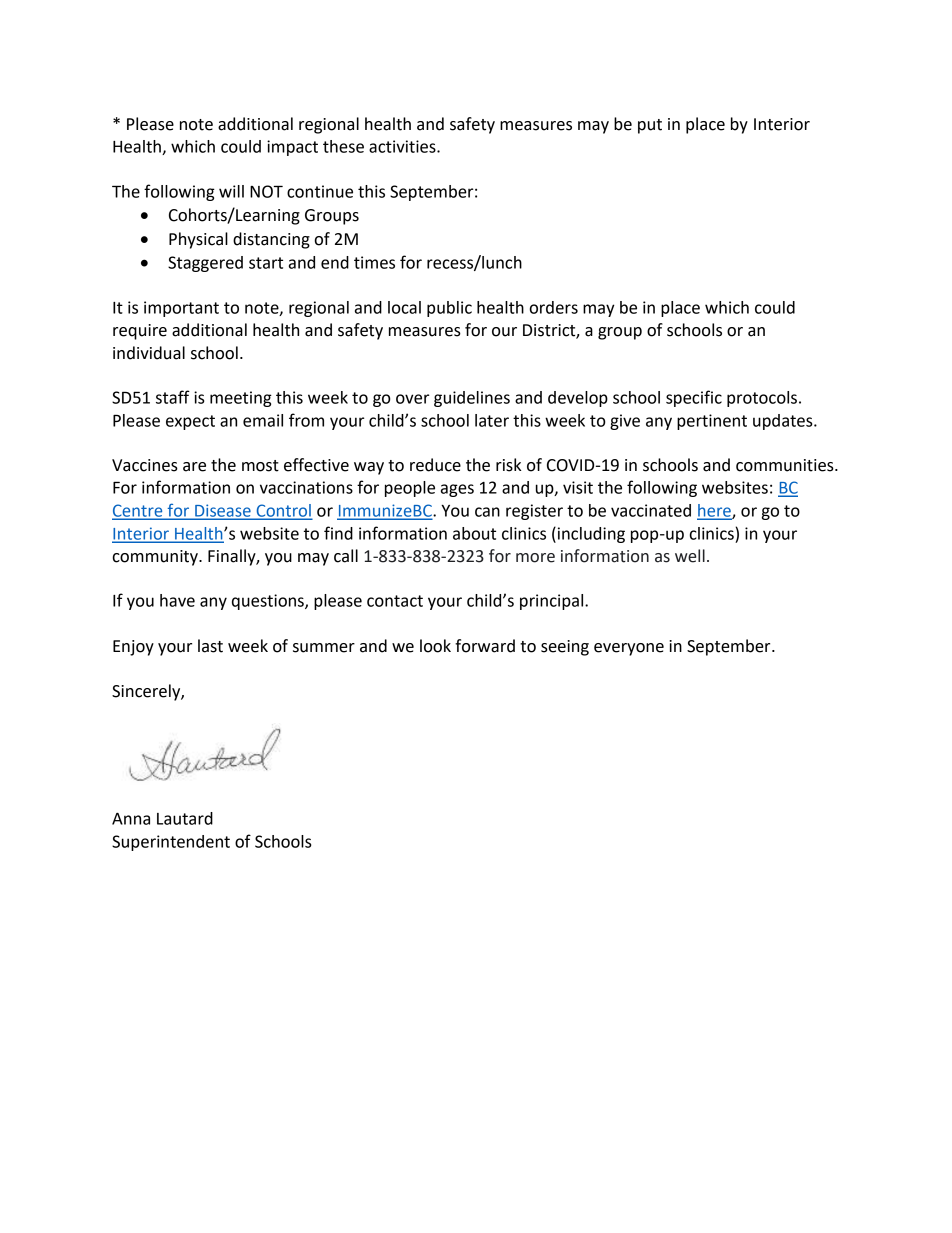  I want to click on ages, so click(457, 490).
